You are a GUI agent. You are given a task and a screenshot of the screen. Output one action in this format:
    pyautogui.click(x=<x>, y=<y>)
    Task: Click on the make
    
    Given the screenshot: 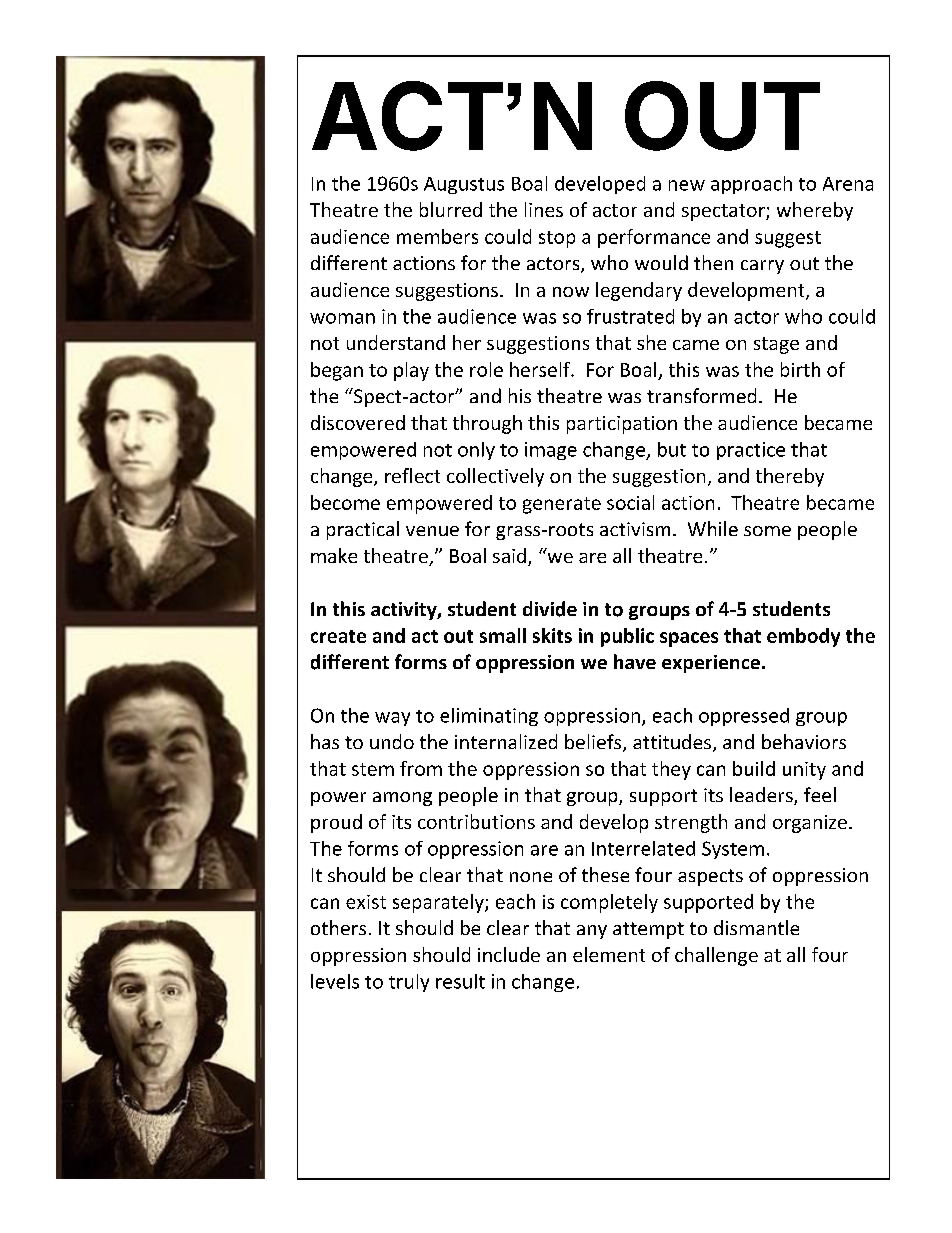 What is the action you would take?
    pyautogui.click(x=334, y=555)
